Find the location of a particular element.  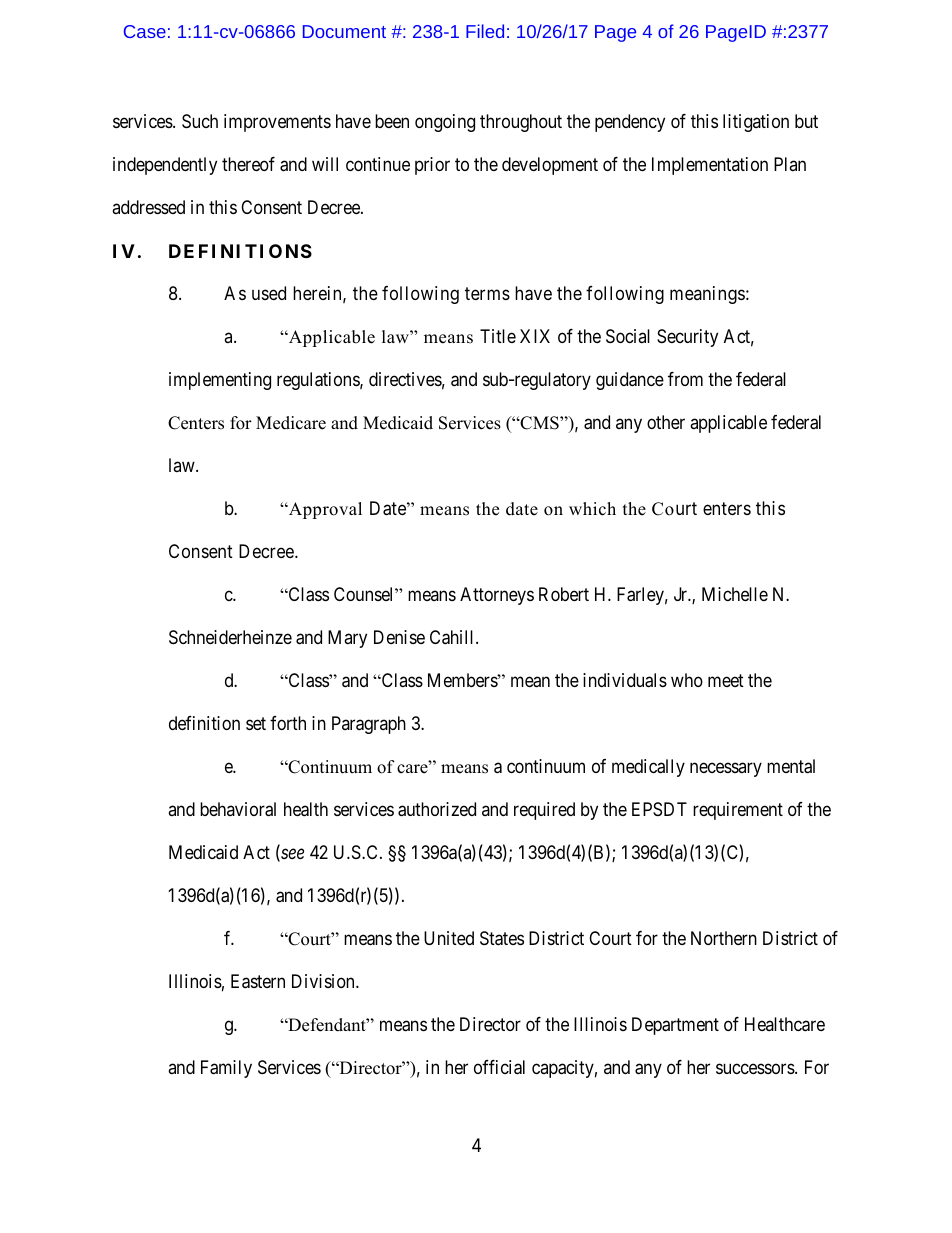

Filed is located at coordinates (485, 31).
